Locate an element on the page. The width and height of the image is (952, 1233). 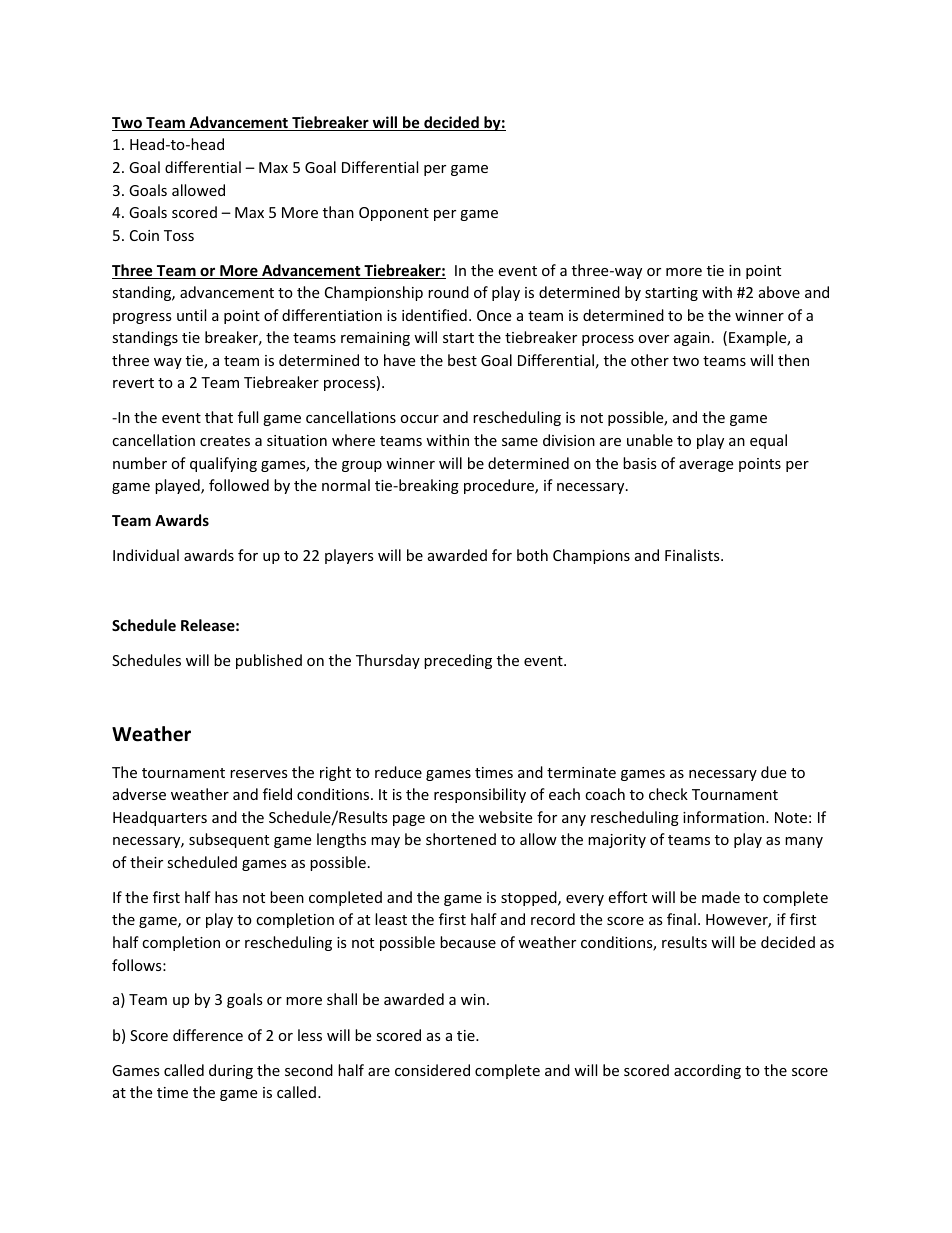
average is located at coordinates (706, 466).
